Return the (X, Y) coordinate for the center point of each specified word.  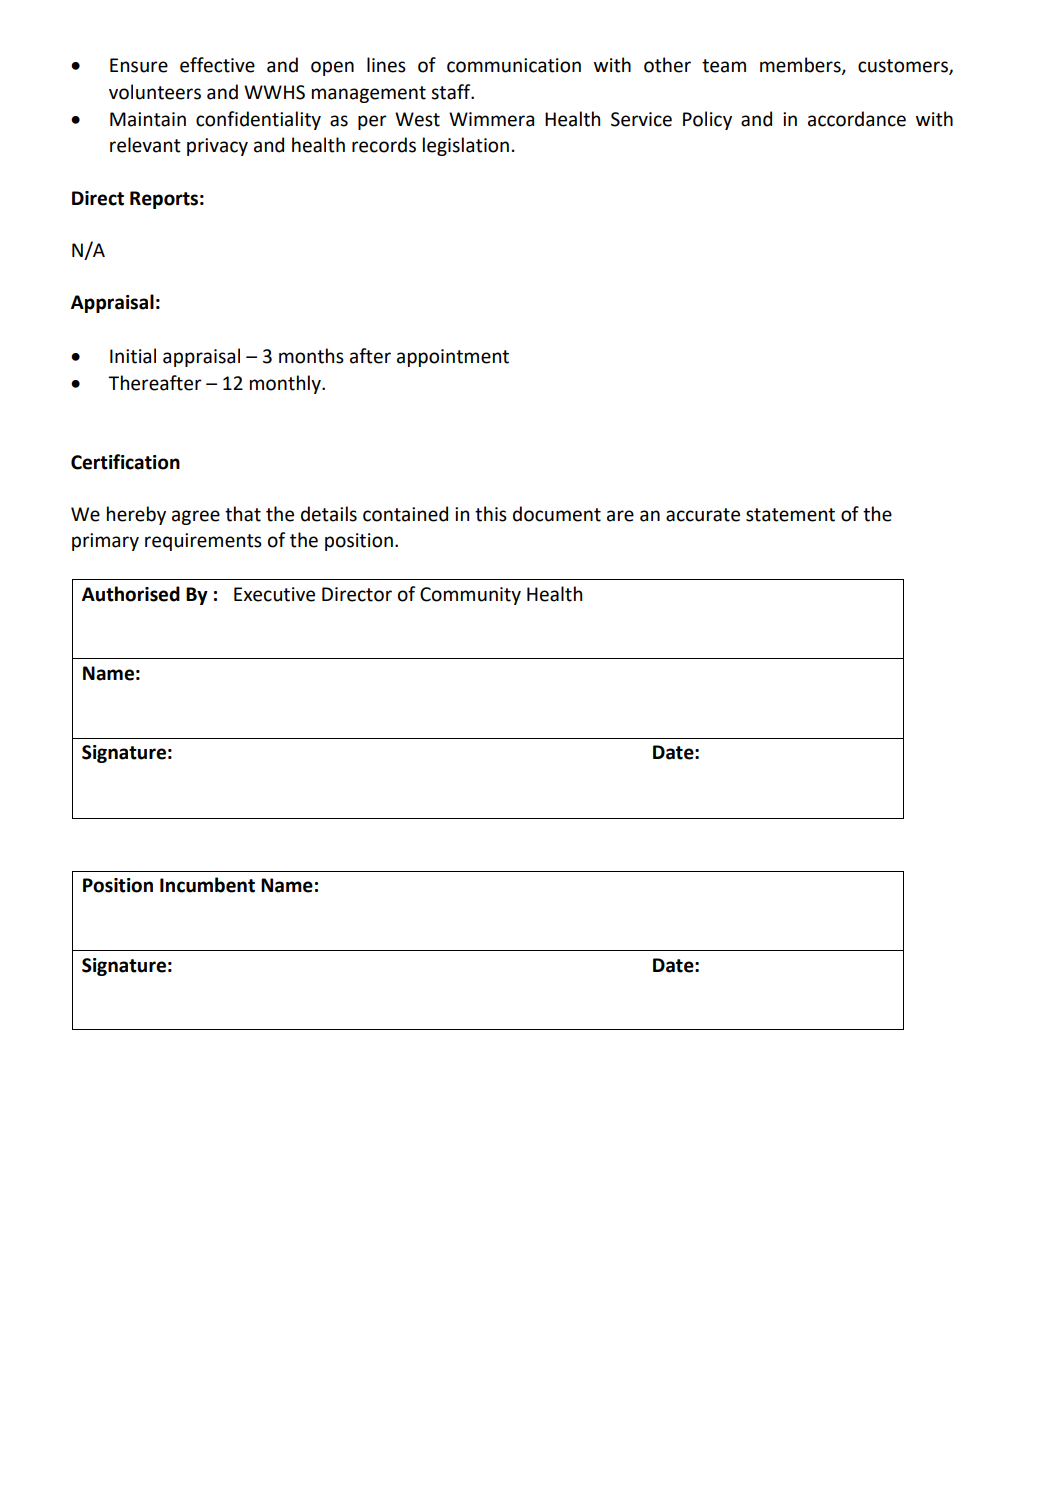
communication (514, 65)
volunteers (155, 92)
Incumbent (207, 885)
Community (470, 596)
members (801, 66)
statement (790, 515)
